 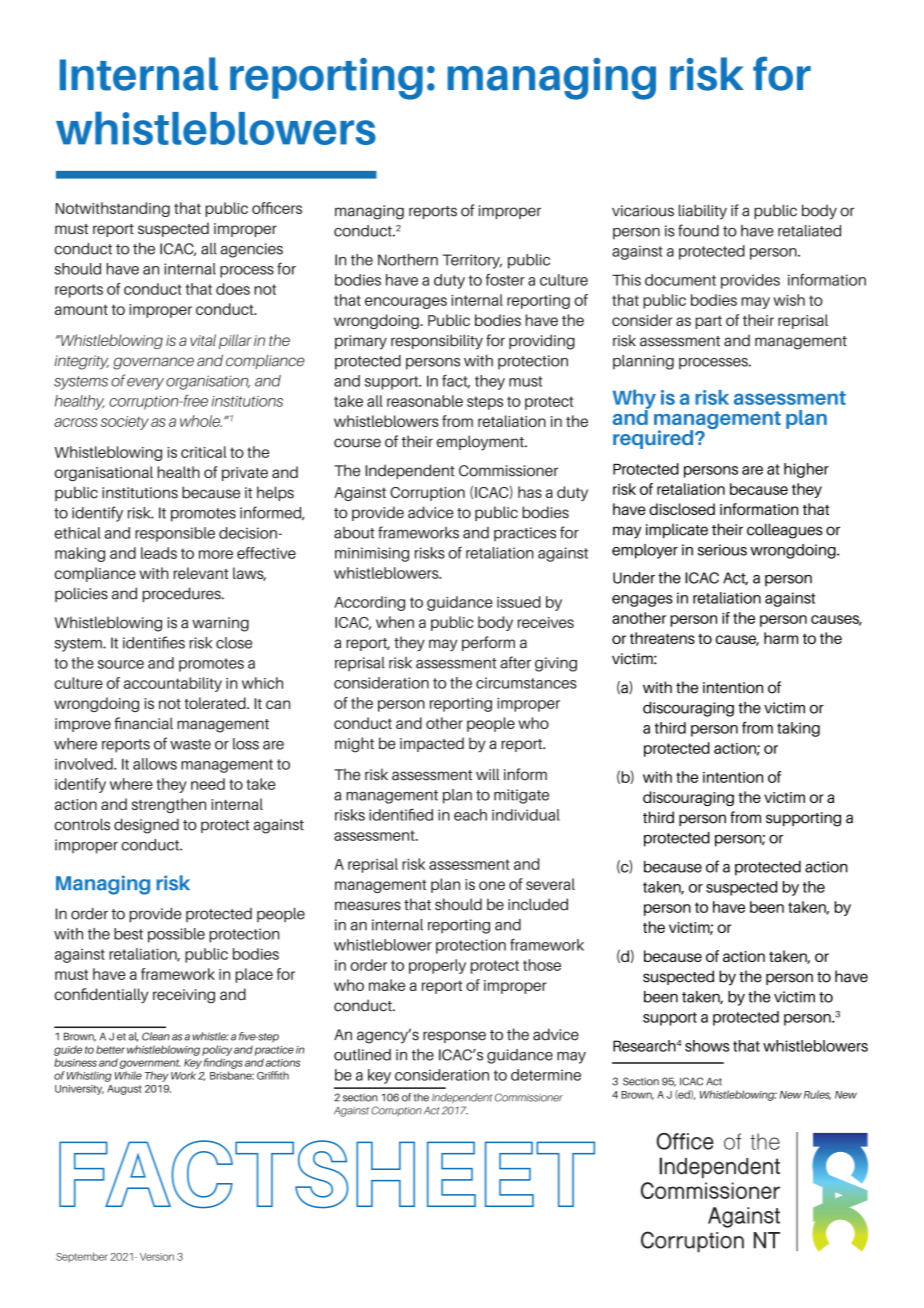 What do you see at coordinates (252, 250) in the screenshot?
I see `agencies` at bounding box center [252, 250].
